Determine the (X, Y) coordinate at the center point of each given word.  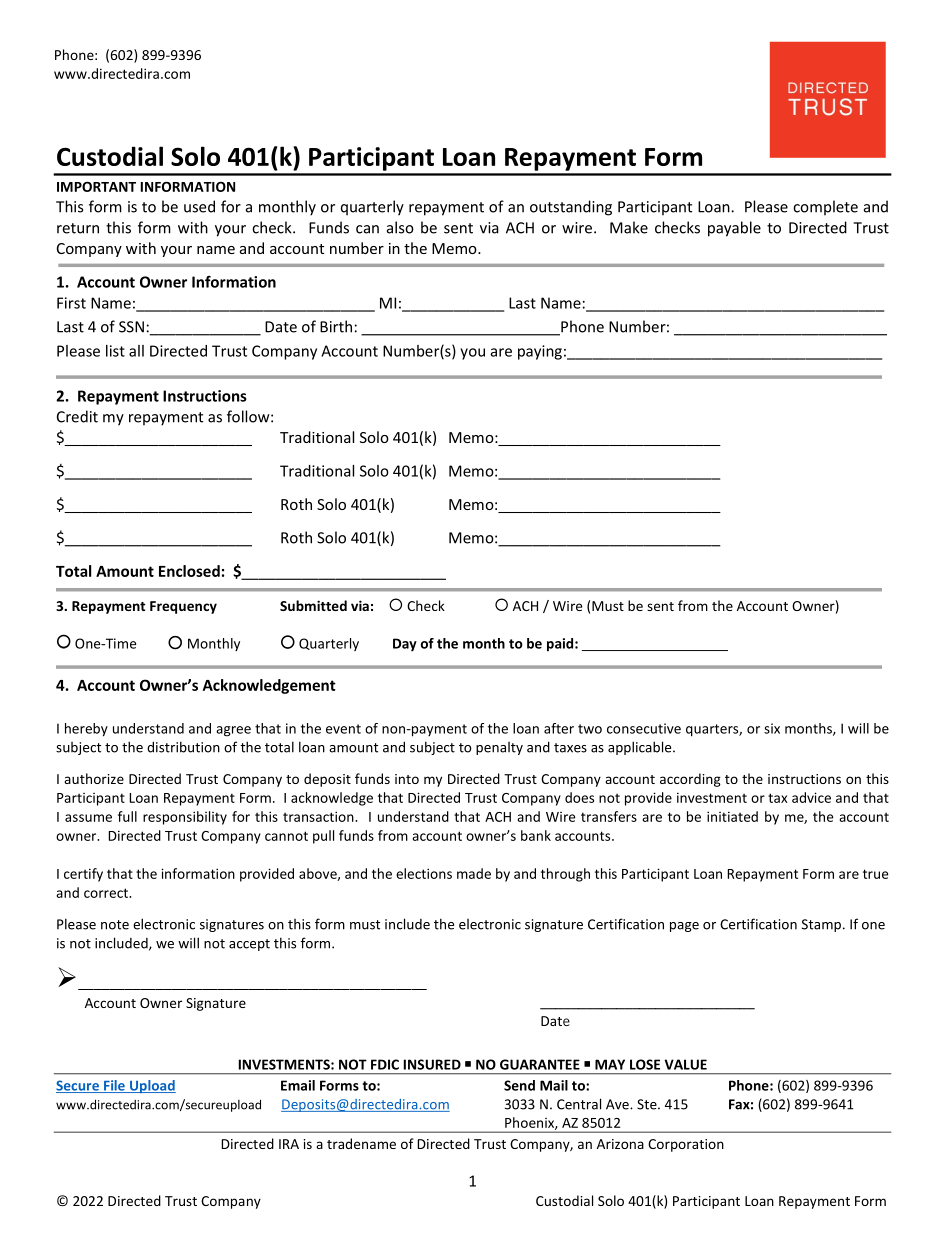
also (400, 227)
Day (405, 645)
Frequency (183, 607)
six (772, 728)
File (114, 1086)
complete (825, 208)
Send (519, 1085)
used (199, 206)
